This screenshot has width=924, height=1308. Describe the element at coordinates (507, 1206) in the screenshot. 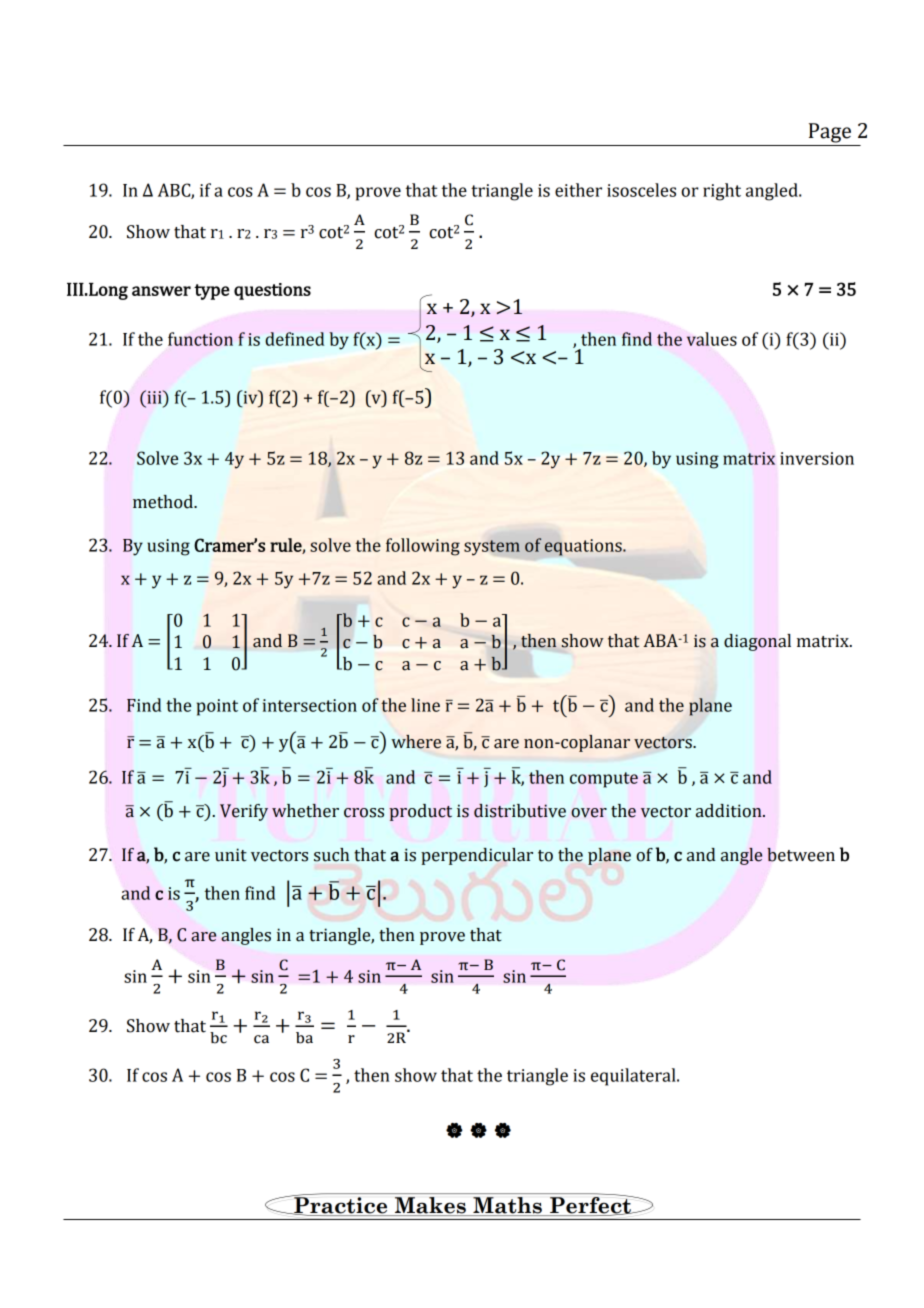

I see `Maths` at that location.
